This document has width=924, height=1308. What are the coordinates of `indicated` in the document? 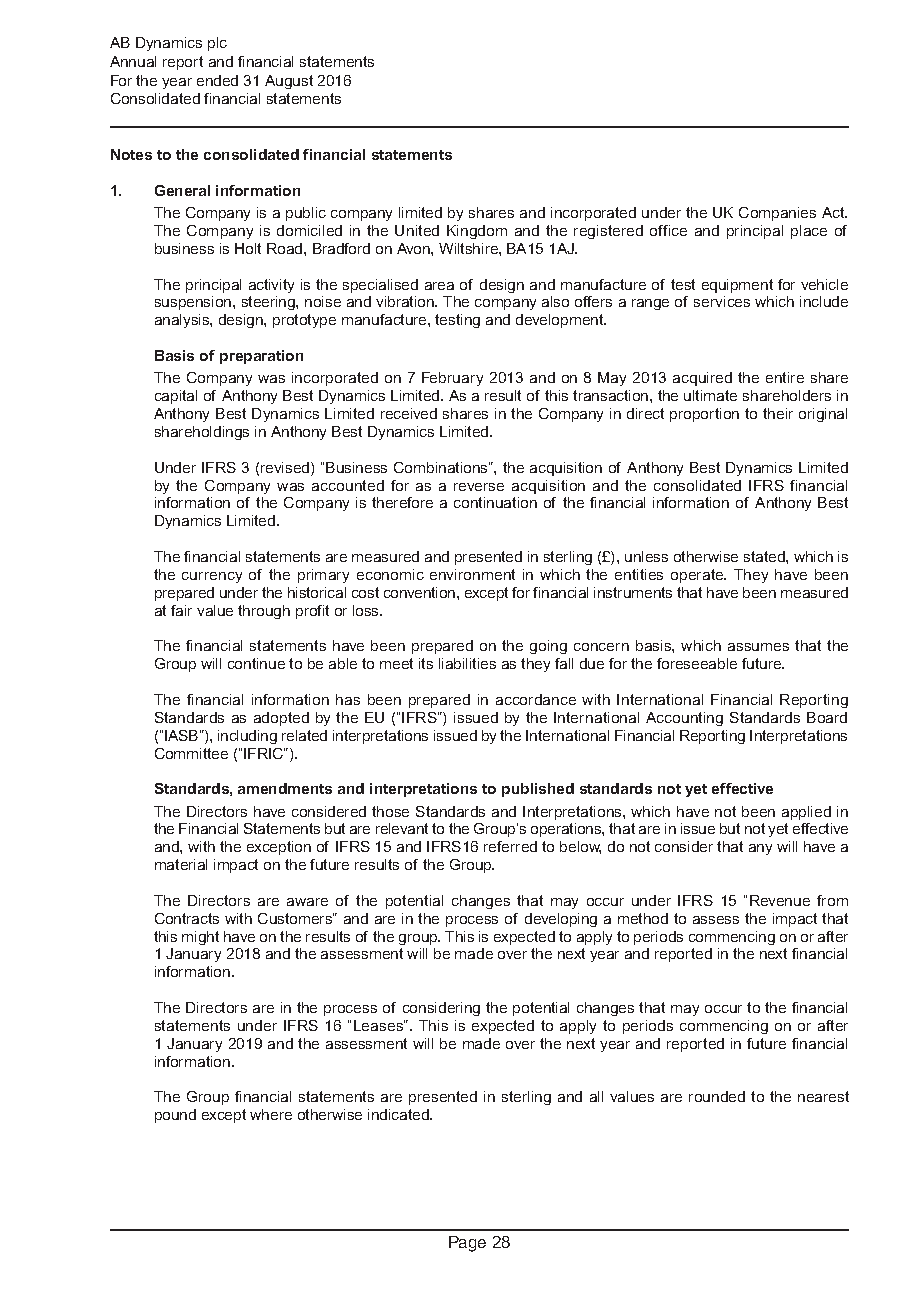 It's located at (399, 1114).
